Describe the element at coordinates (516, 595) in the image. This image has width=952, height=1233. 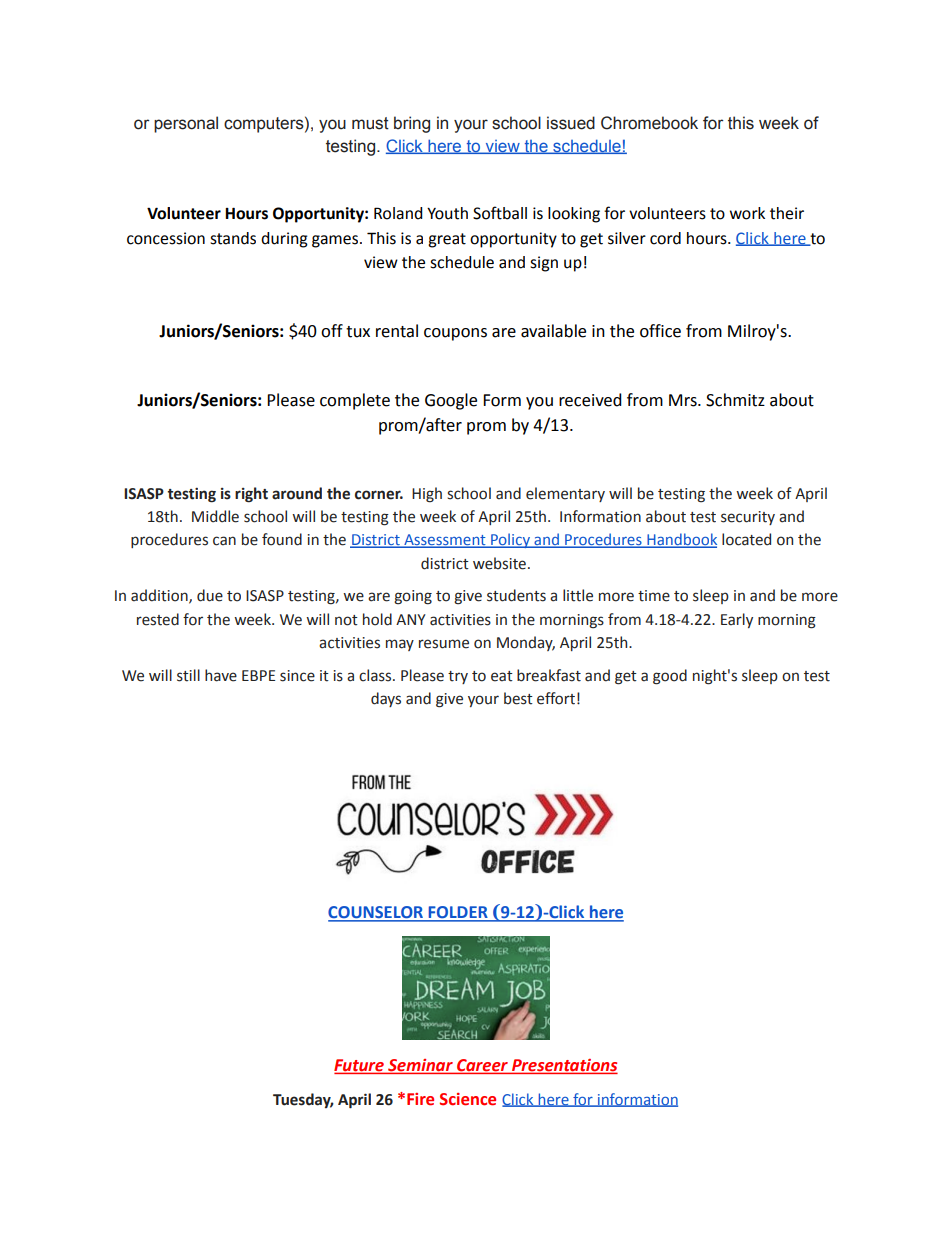
I see `students` at that location.
